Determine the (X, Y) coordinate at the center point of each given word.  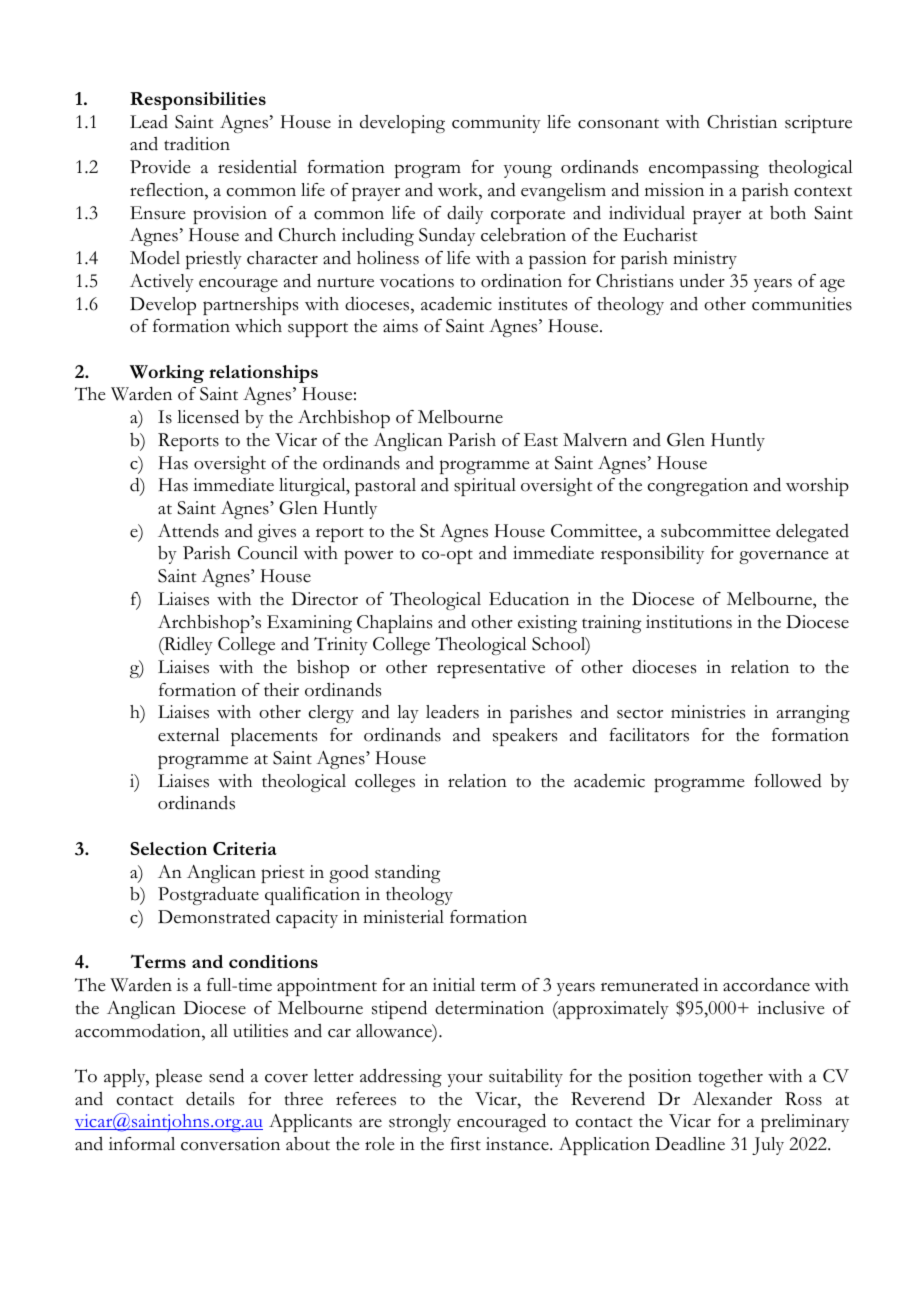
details (210, 1099)
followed (788, 781)
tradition (197, 144)
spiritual (485, 487)
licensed (208, 416)
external (189, 735)
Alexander (732, 1099)
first (465, 1144)
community (496, 124)
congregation (698, 487)
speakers (525, 737)
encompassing (704, 169)
